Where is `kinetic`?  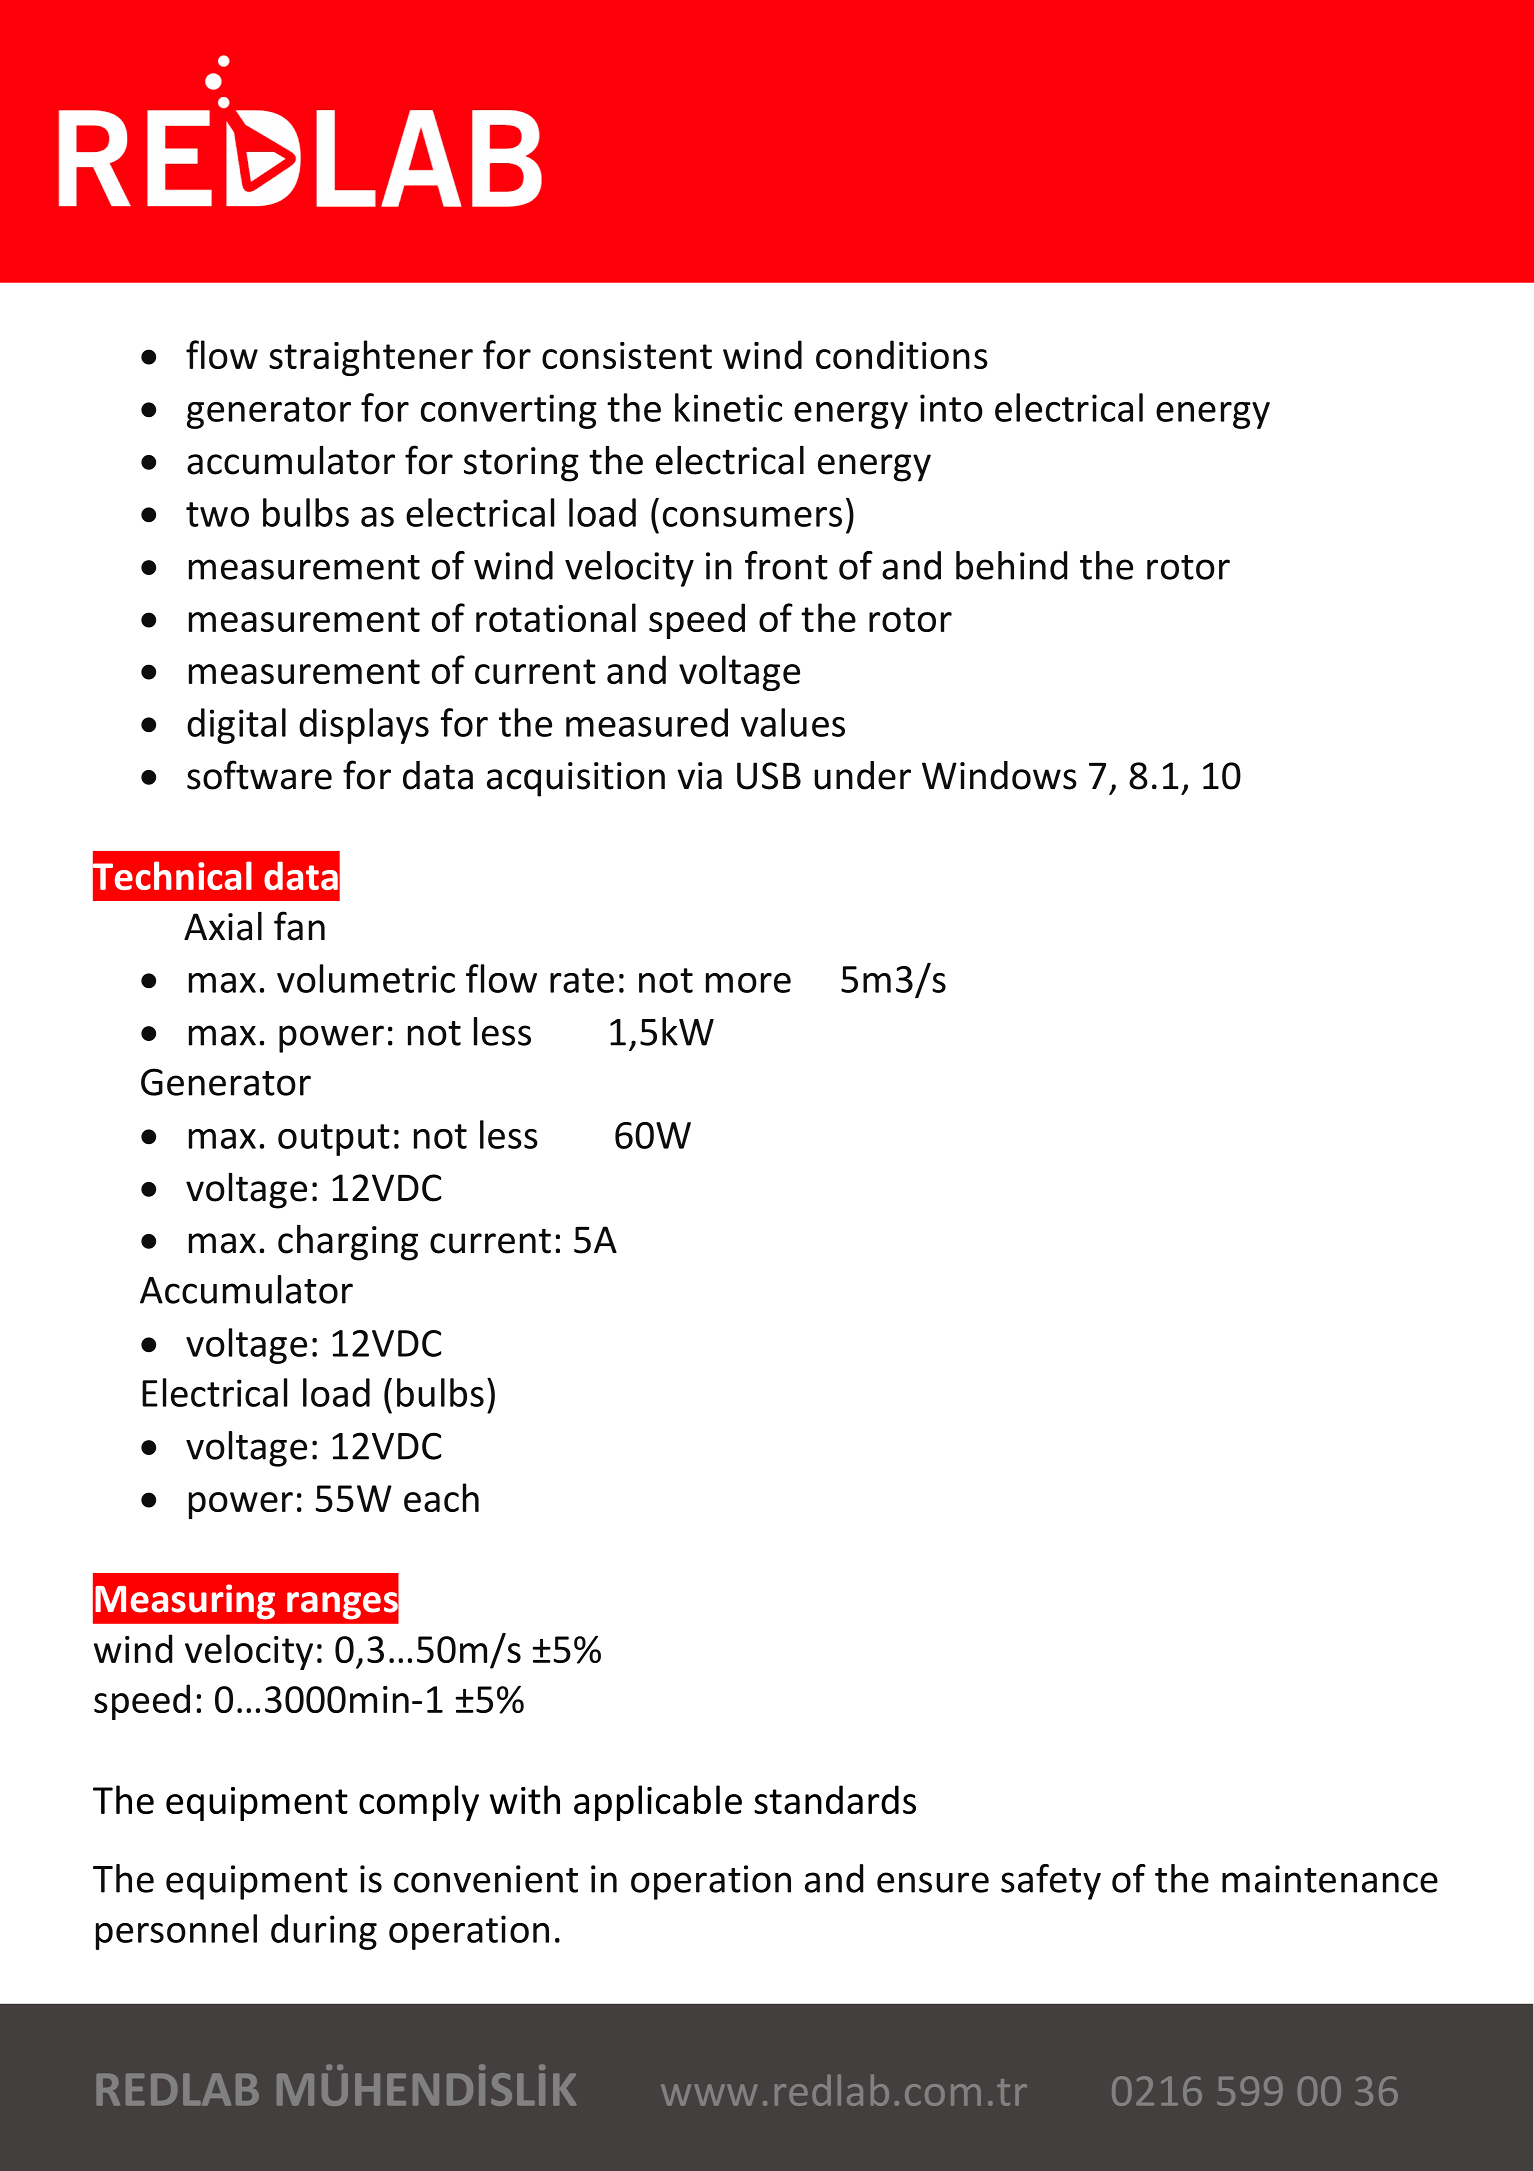 kinetic is located at coordinates (728, 407).
